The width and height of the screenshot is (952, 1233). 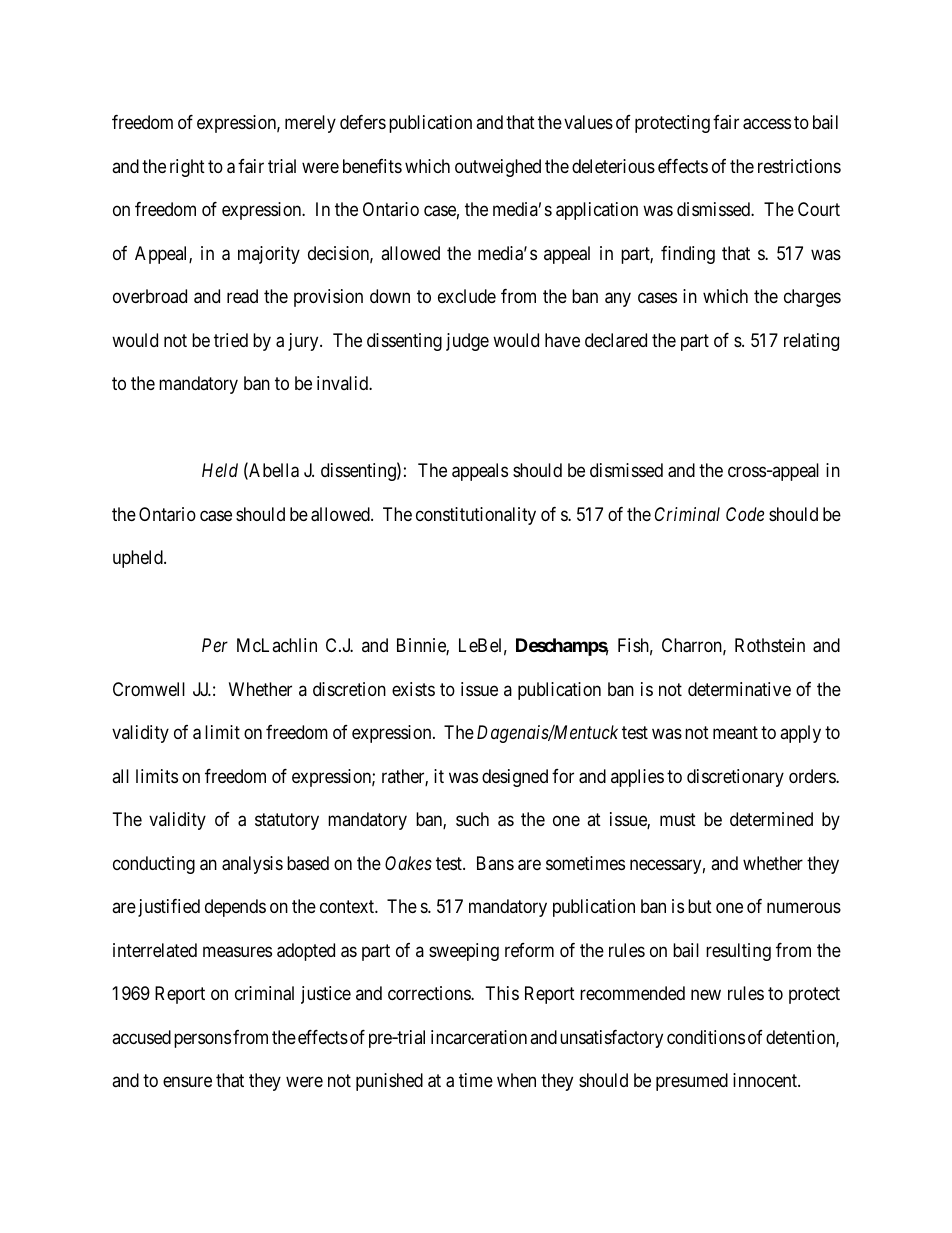 What do you see at coordinates (479, 1037) in the screenshot?
I see `incarceration` at bounding box center [479, 1037].
